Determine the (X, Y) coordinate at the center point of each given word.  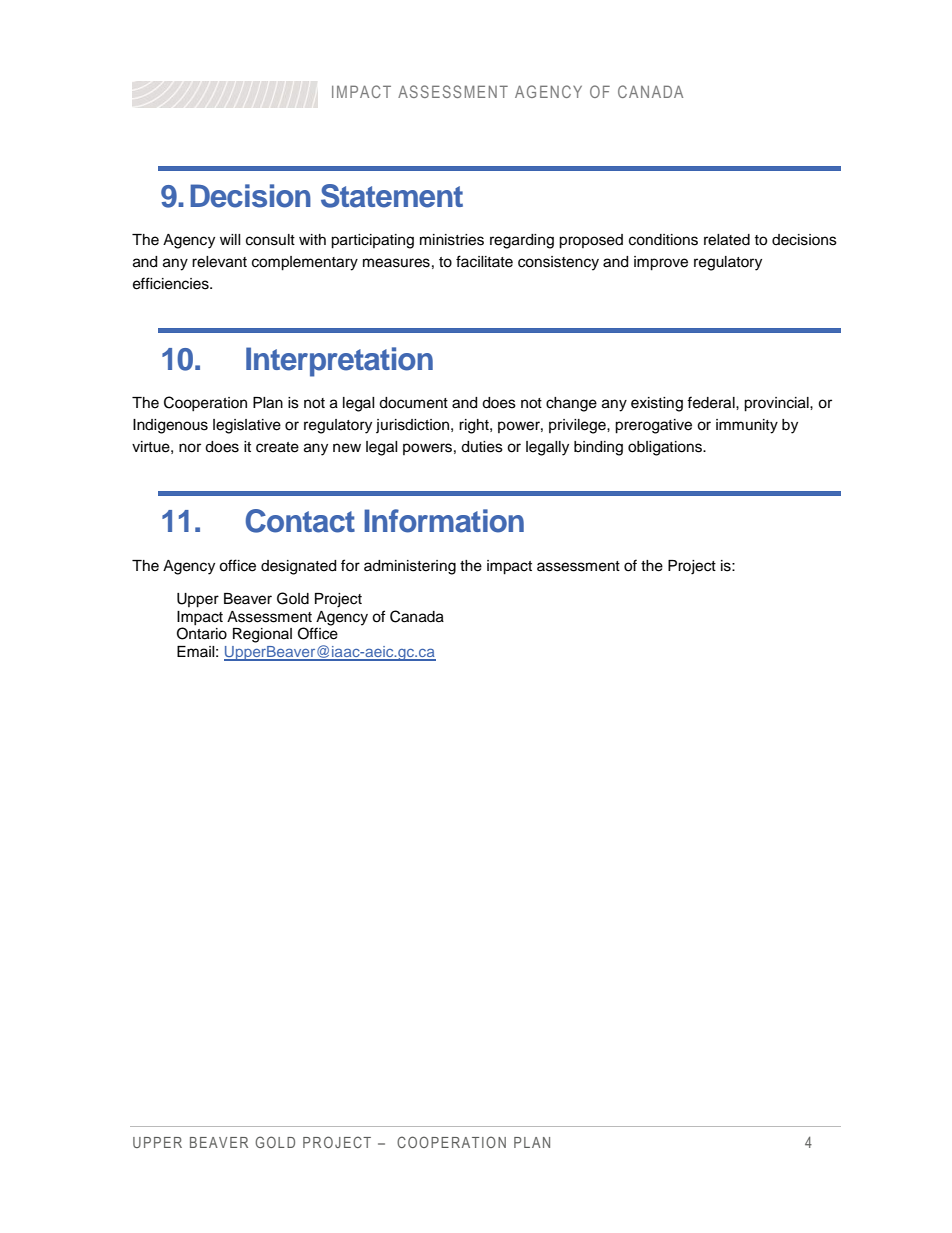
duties (482, 447)
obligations (666, 448)
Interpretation (339, 362)
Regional (262, 635)
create (277, 447)
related (727, 240)
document (413, 403)
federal (712, 402)
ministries (452, 240)
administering (410, 567)
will (230, 239)
